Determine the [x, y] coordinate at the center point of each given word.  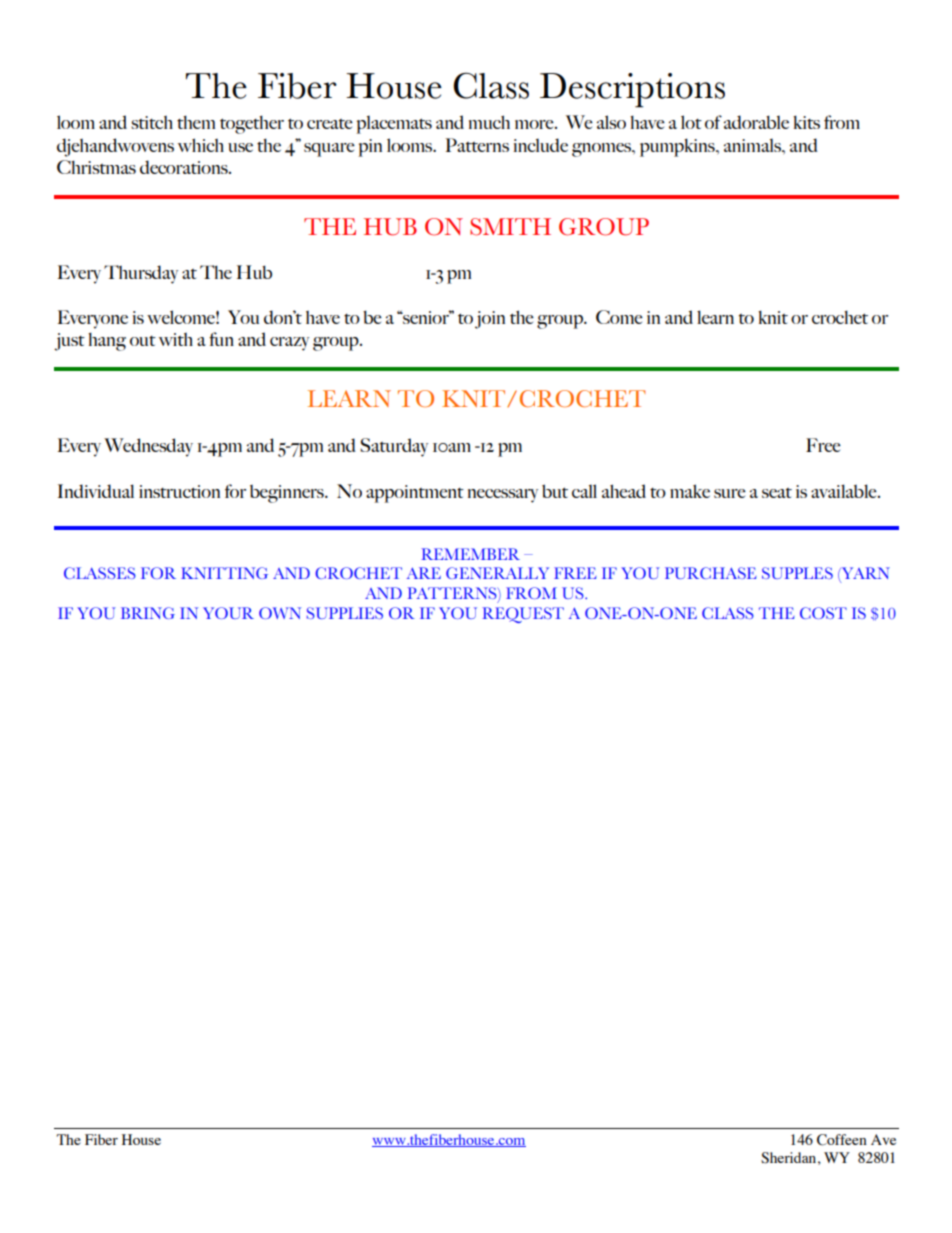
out [143, 341]
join [490, 320]
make [690, 491]
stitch [152, 122]
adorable [756, 122]
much [489, 122]
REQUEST [523, 615]
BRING [148, 613]
